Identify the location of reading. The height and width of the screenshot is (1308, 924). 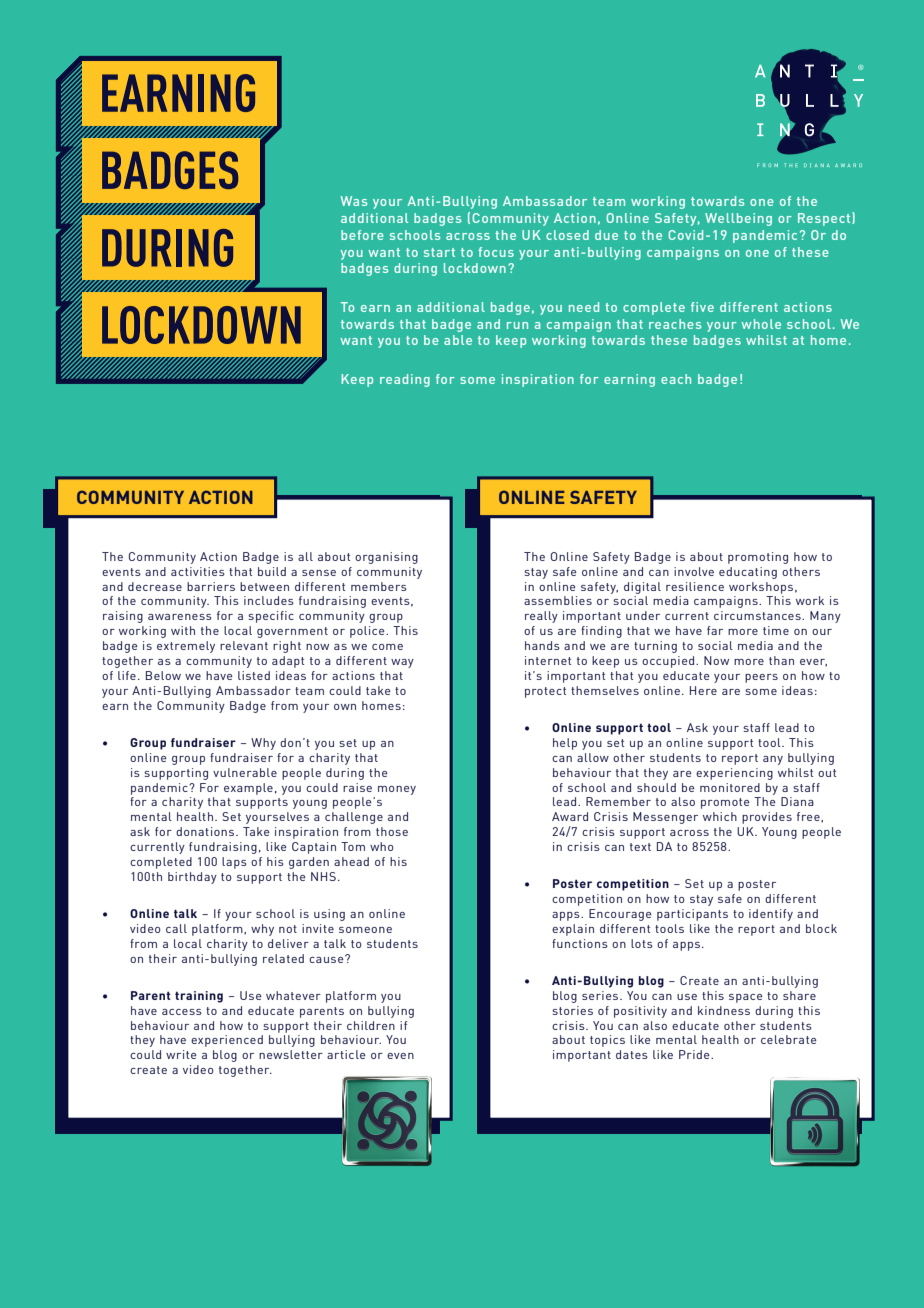
(405, 380).
